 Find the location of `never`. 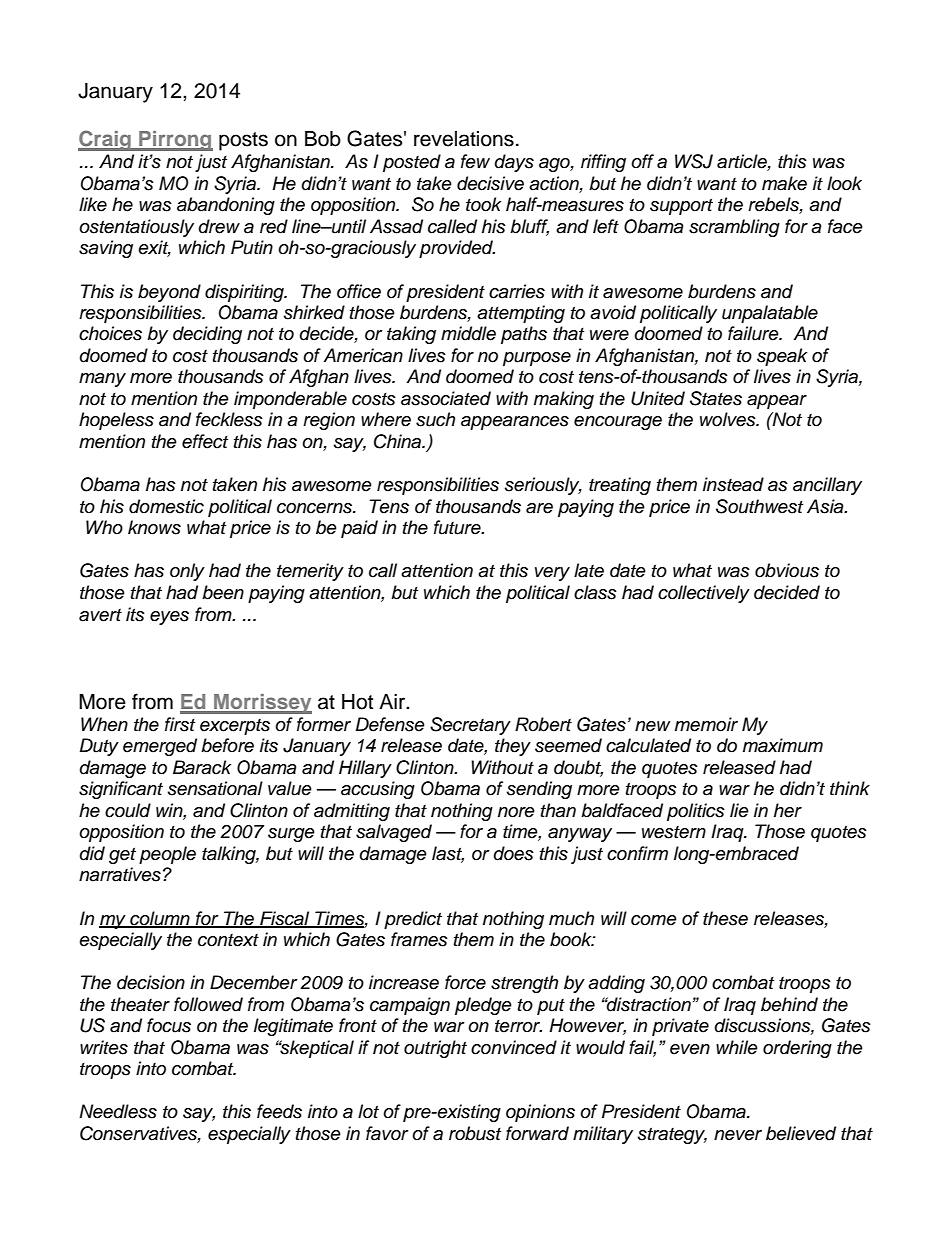

never is located at coordinates (738, 1135).
